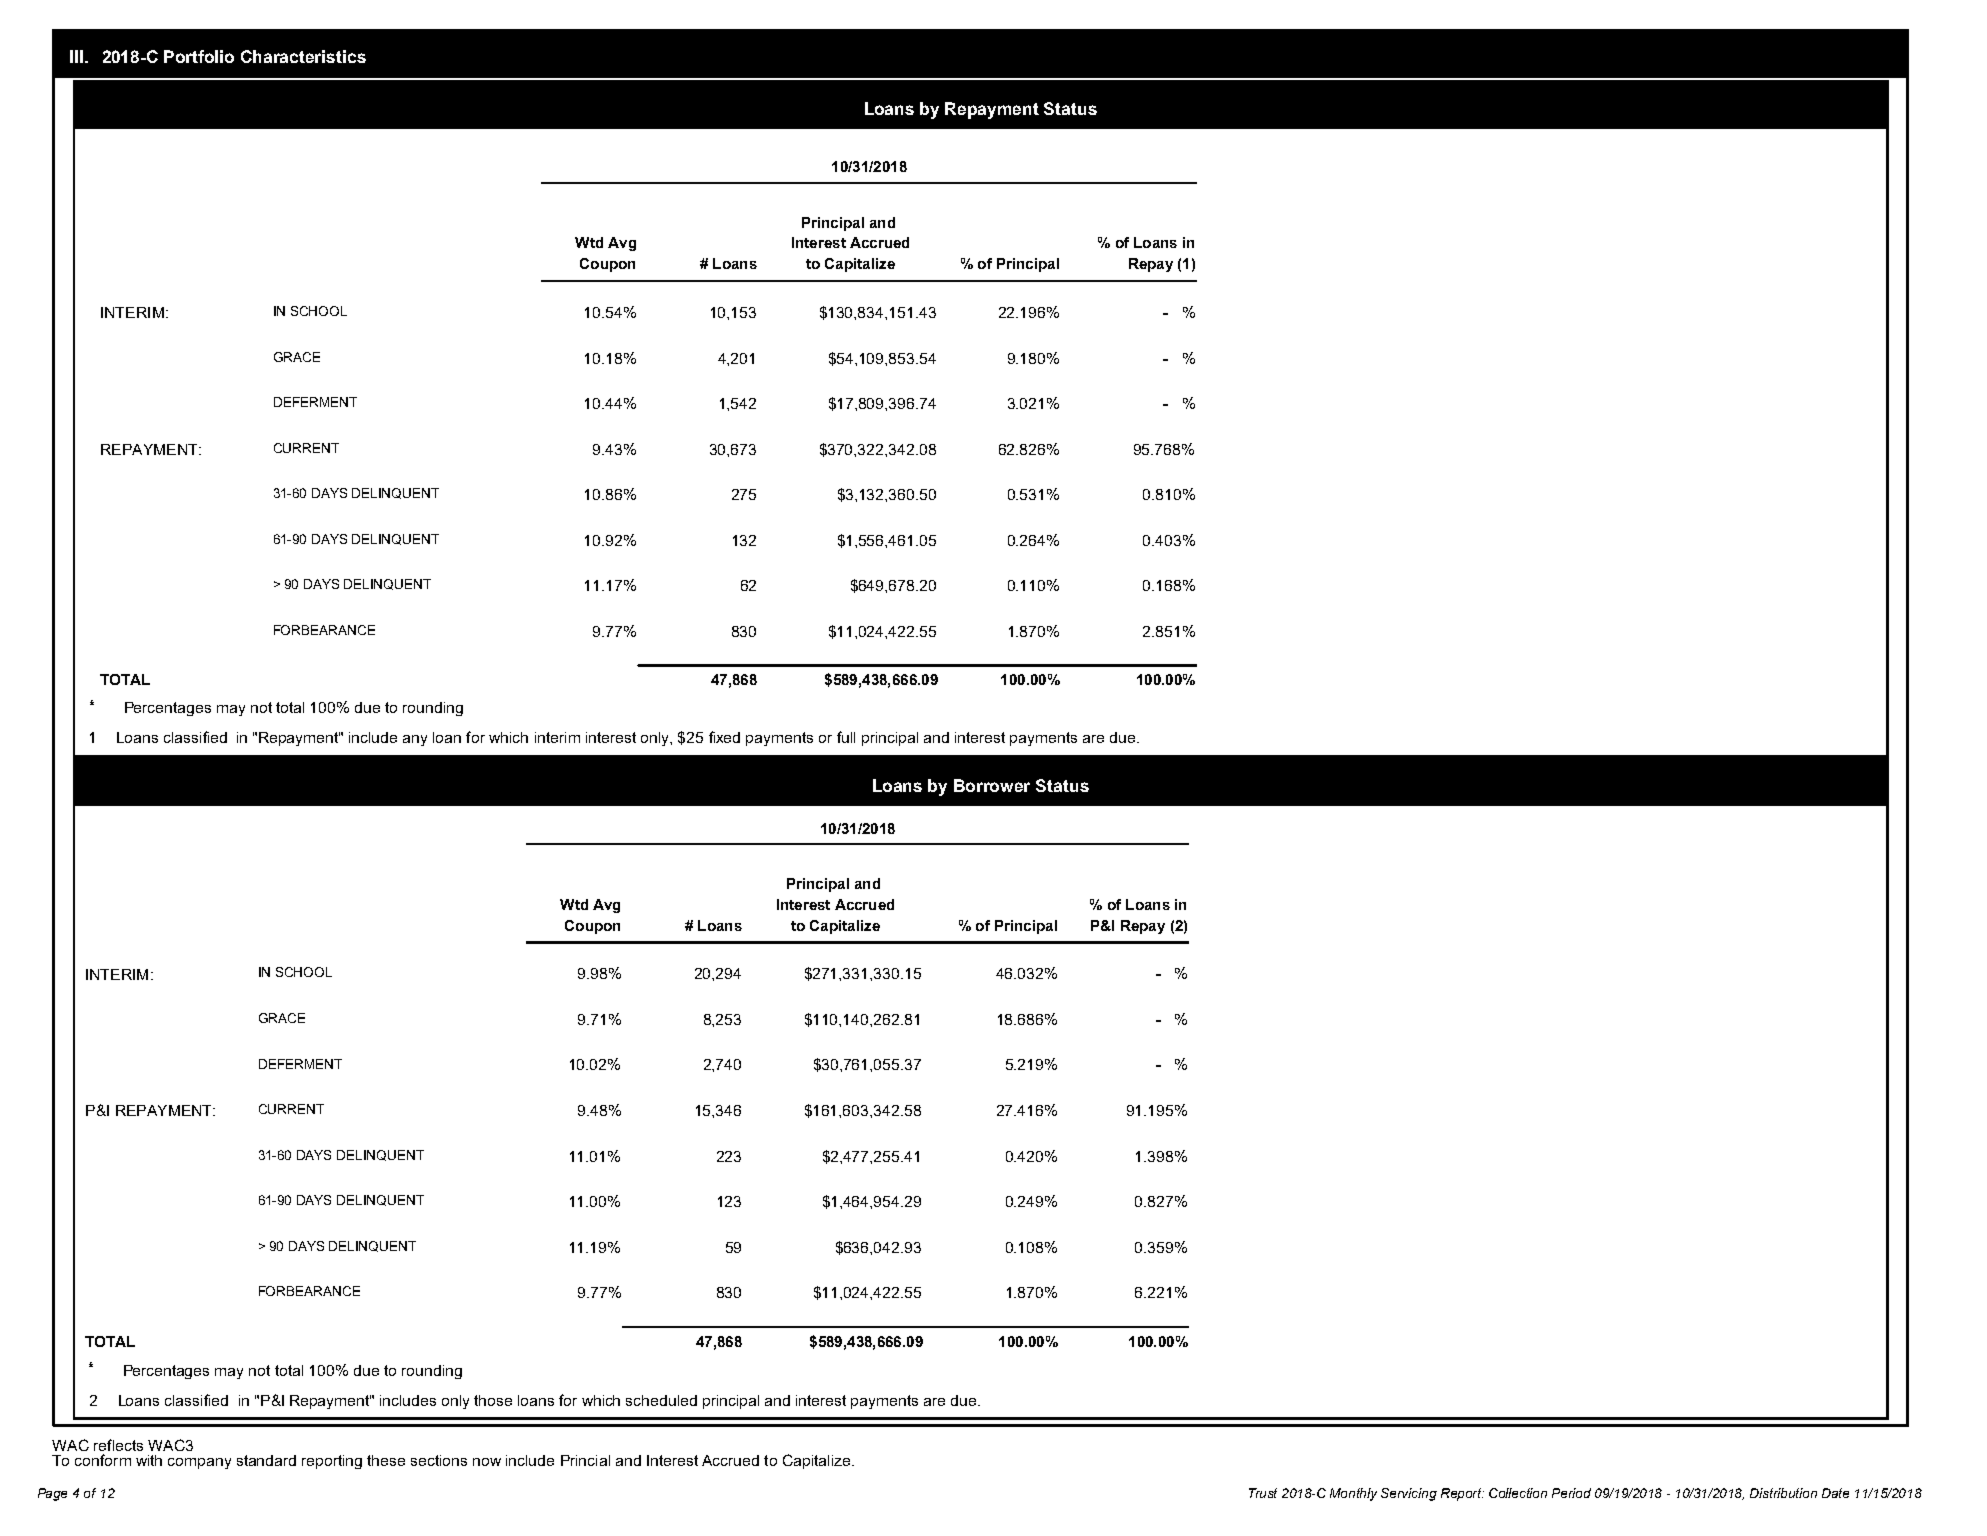 The image size is (1987, 1536). What do you see at coordinates (724, 737) in the document?
I see `fixed` at bounding box center [724, 737].
